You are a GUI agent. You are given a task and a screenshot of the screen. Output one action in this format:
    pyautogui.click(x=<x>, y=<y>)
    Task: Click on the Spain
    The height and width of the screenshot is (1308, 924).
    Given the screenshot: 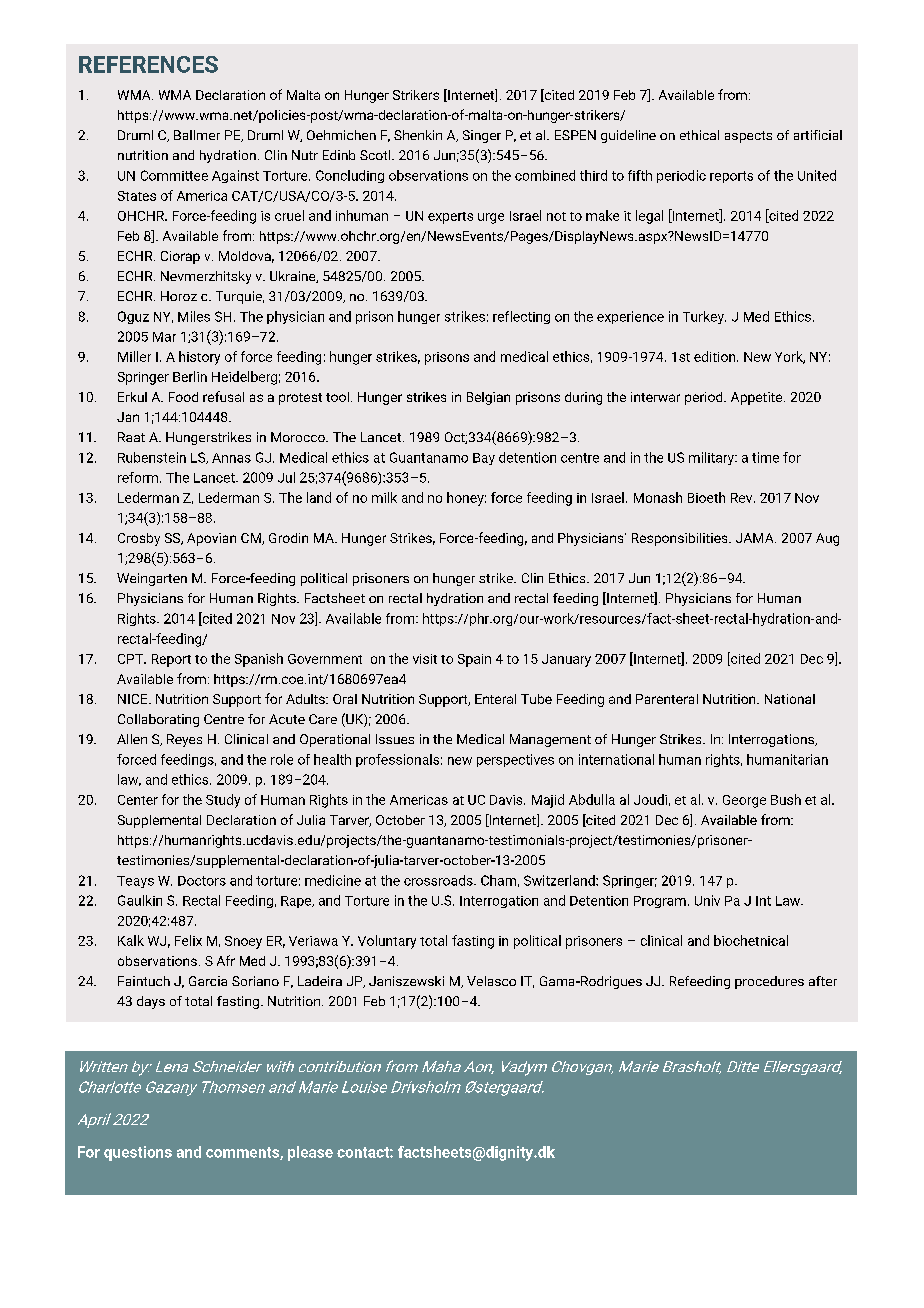 What is the action you would take?
    pyautogui.click(x=474, y=660)
